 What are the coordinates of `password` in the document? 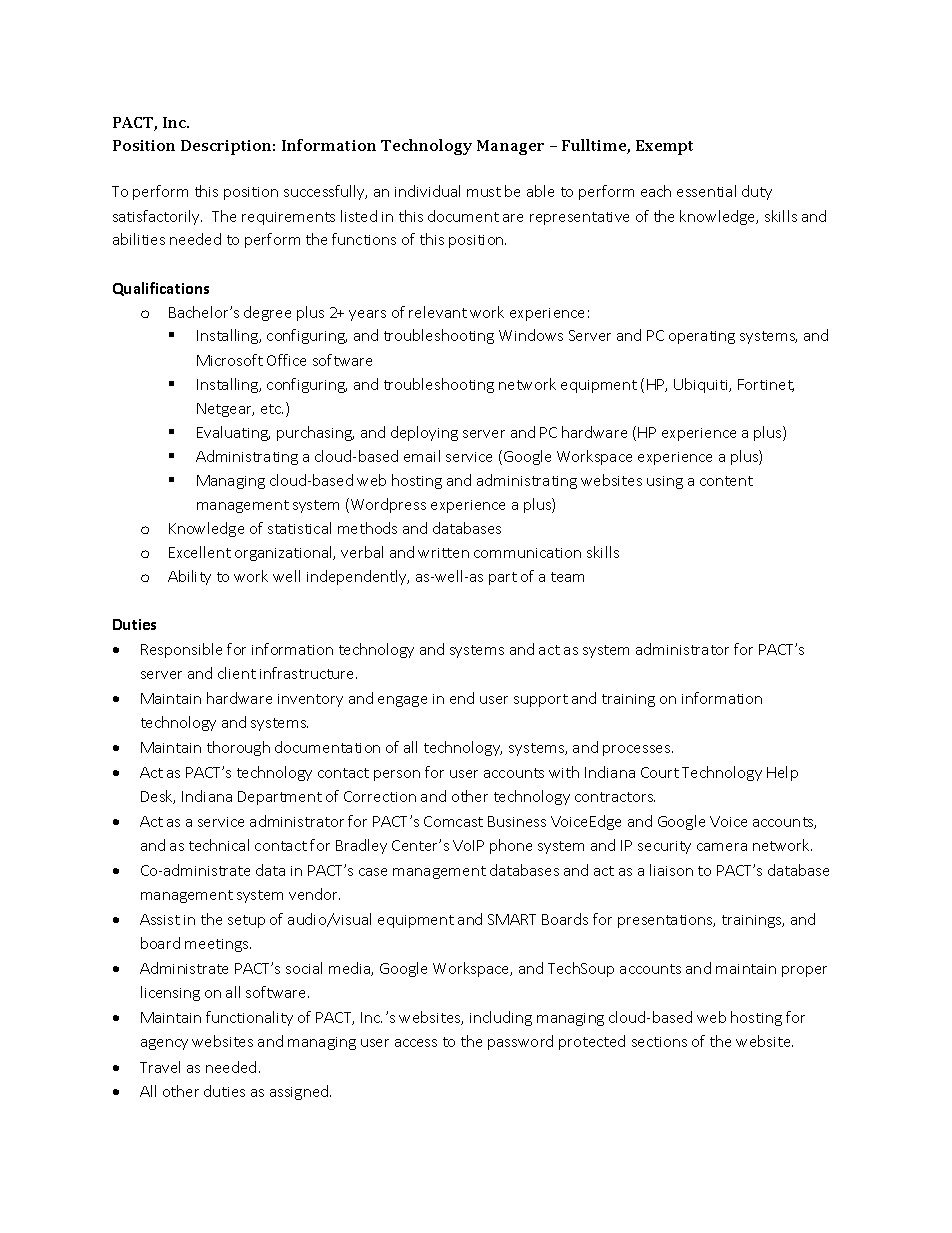 It's located at (520, 1042).
